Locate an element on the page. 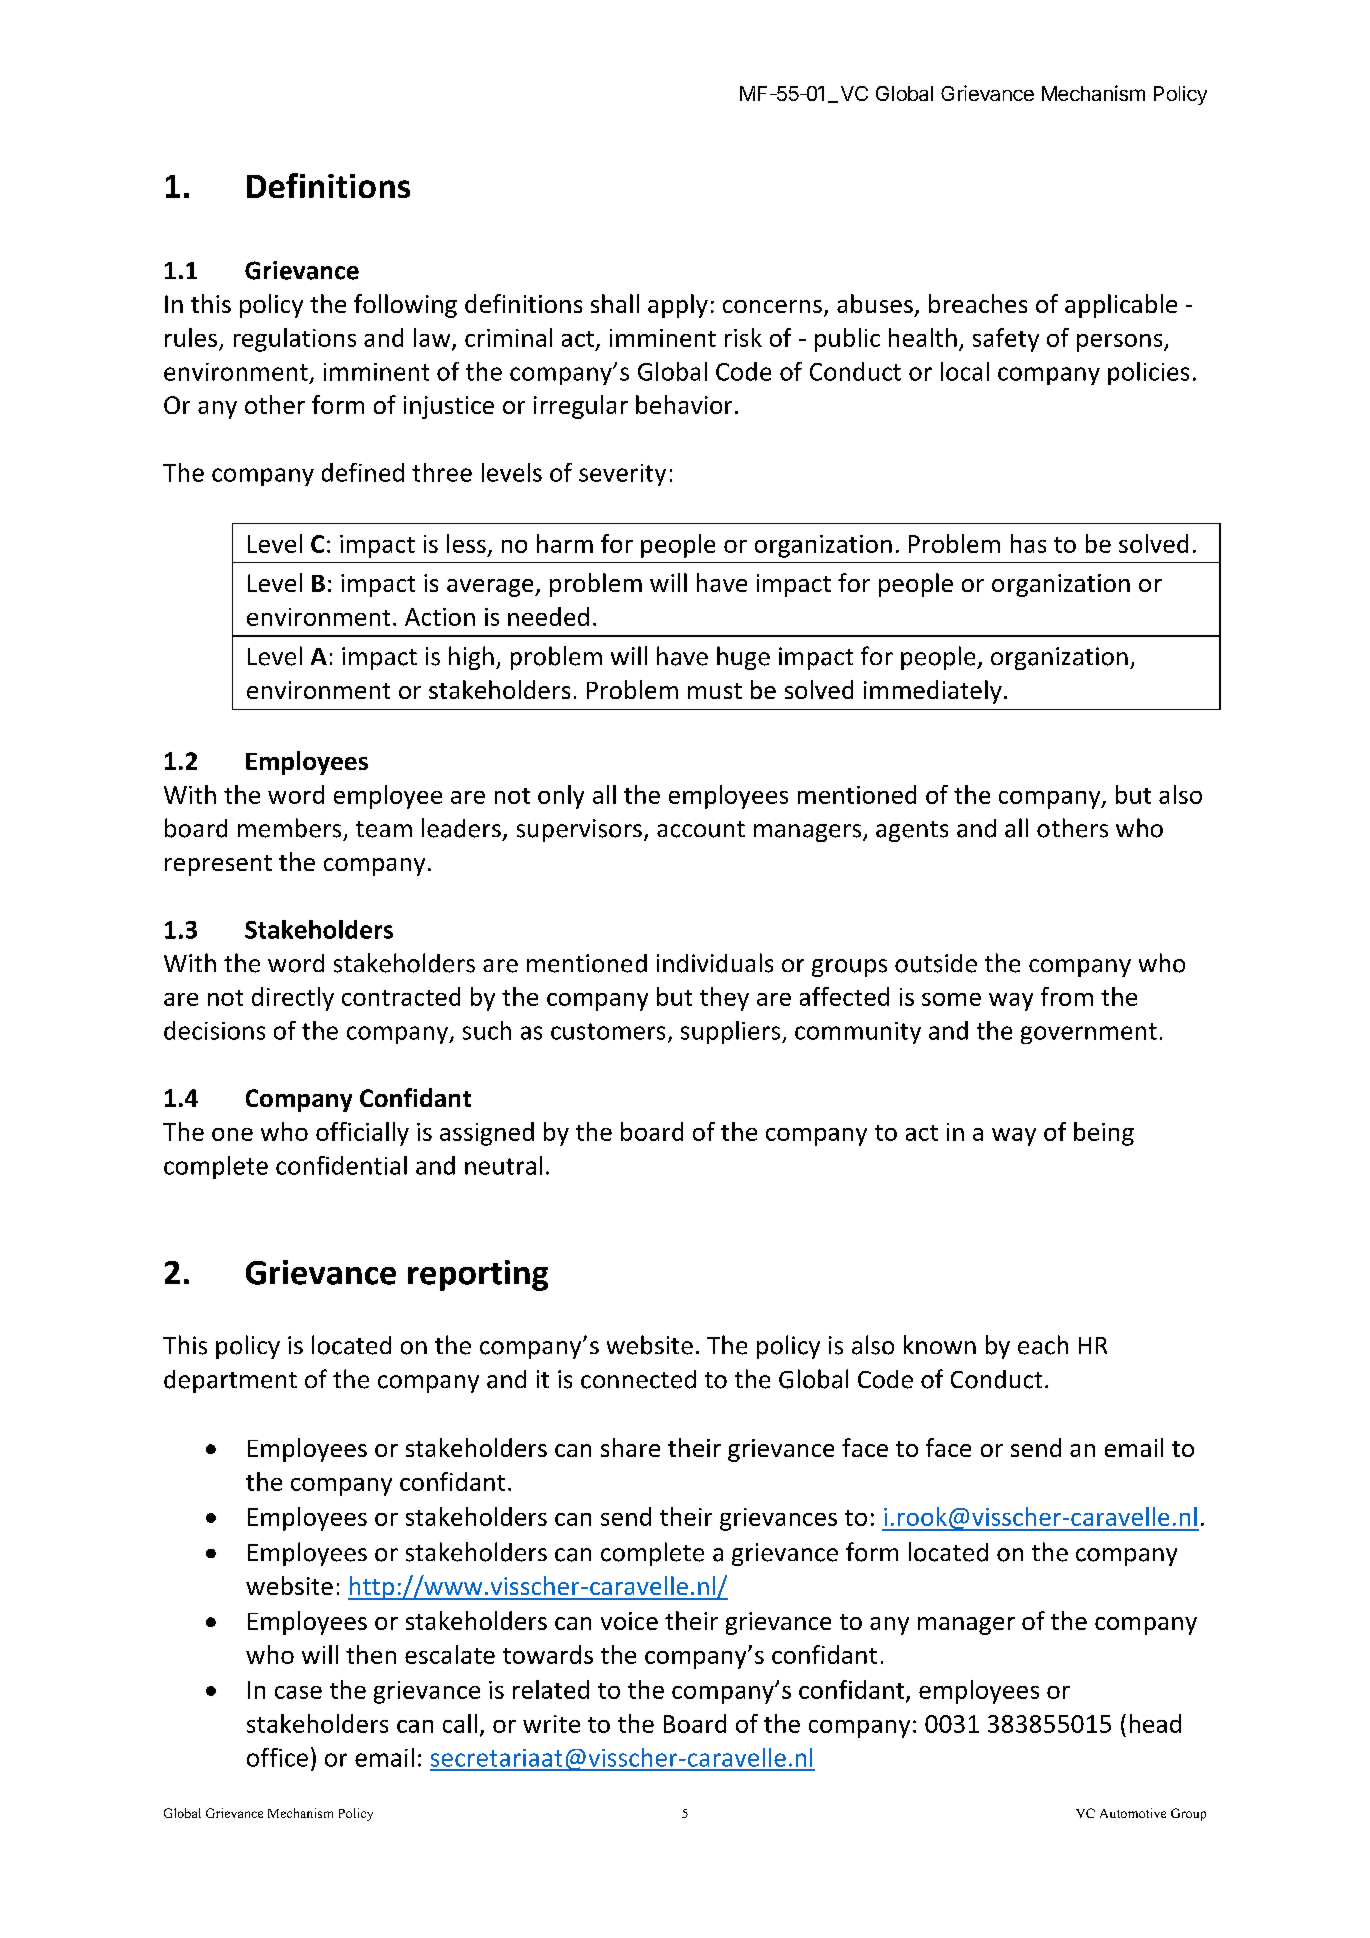 Image resolution: width=1370 pixels, height=1938 pixels. known is located at coordinates (940, 1344).
